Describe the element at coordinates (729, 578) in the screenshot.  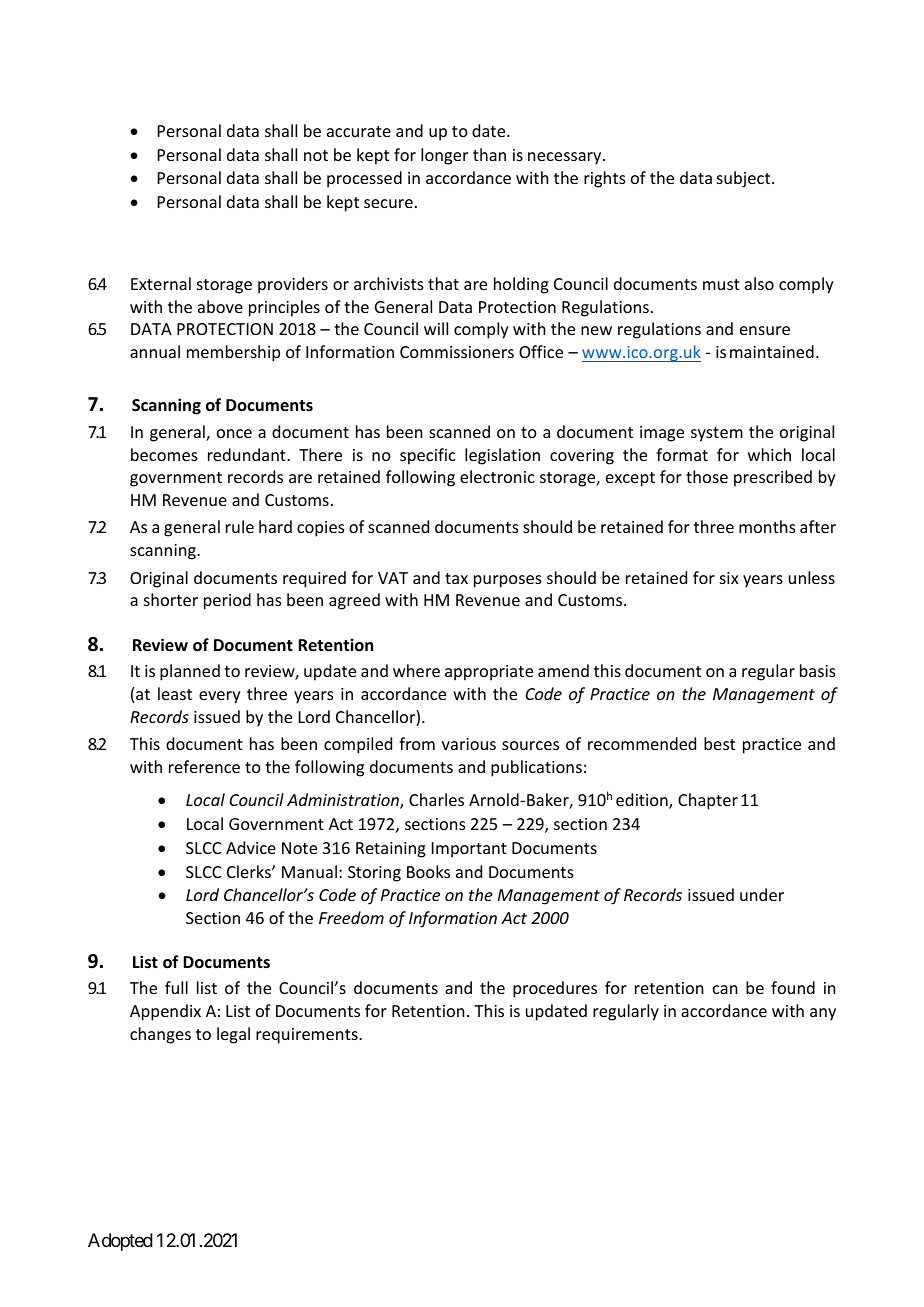
I see `six` at that location.
